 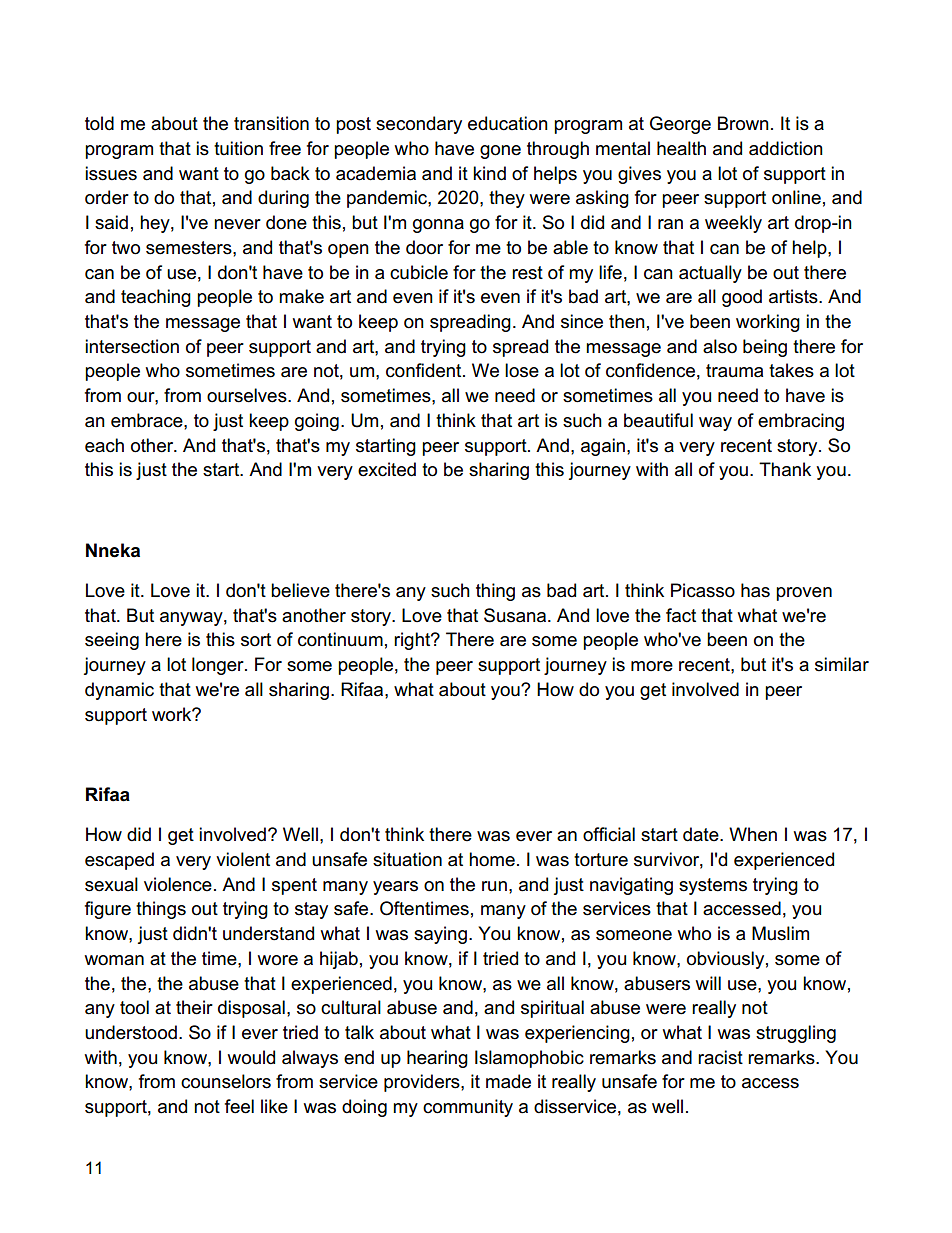 What do you see at coordinates (238, 148) in the page?
I see `tuition` at bounding box center [238, 148].
